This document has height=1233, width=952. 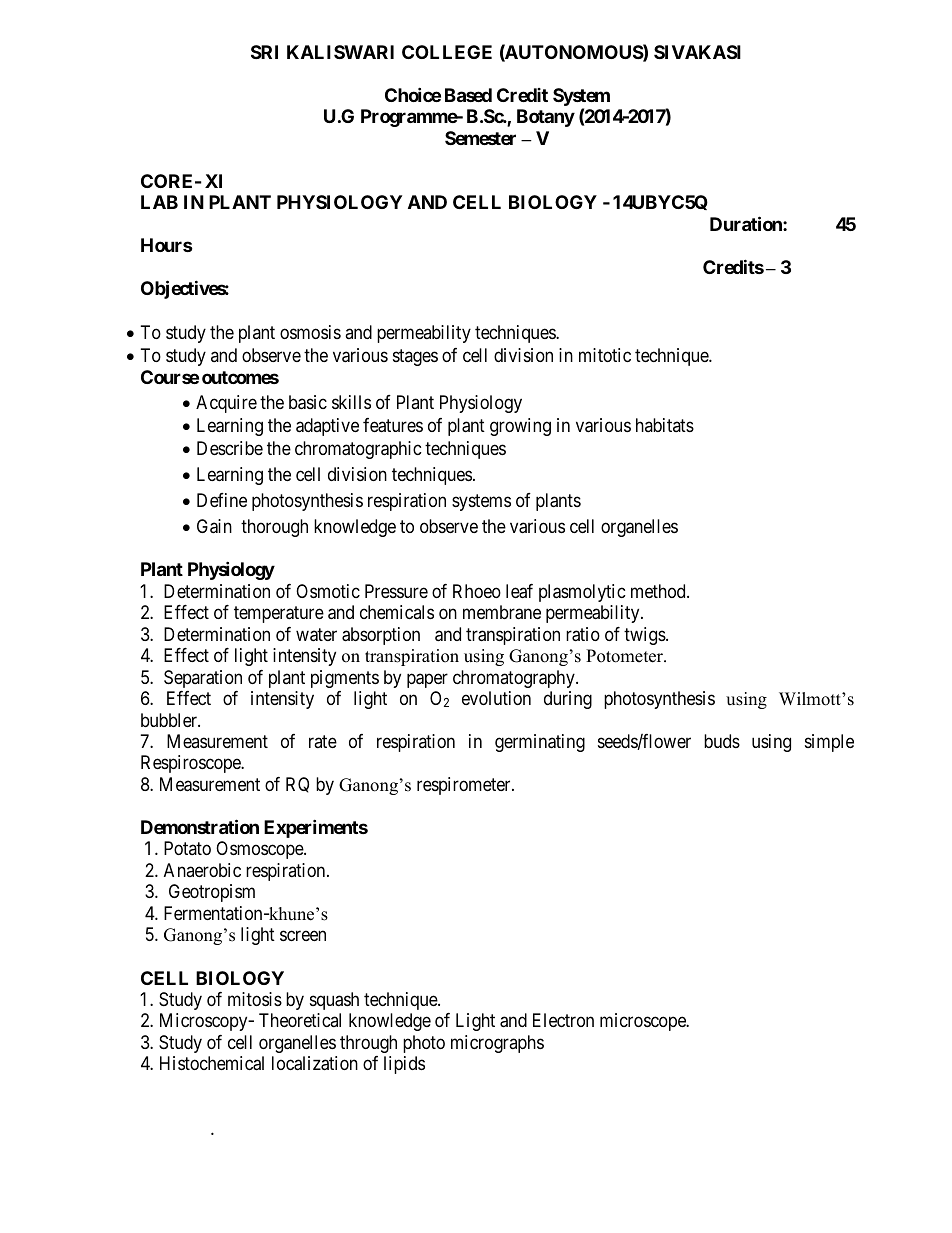 What do you see at coordinates (468, 95) in the document?
I see `Based` at bounding box center [468, 95].
